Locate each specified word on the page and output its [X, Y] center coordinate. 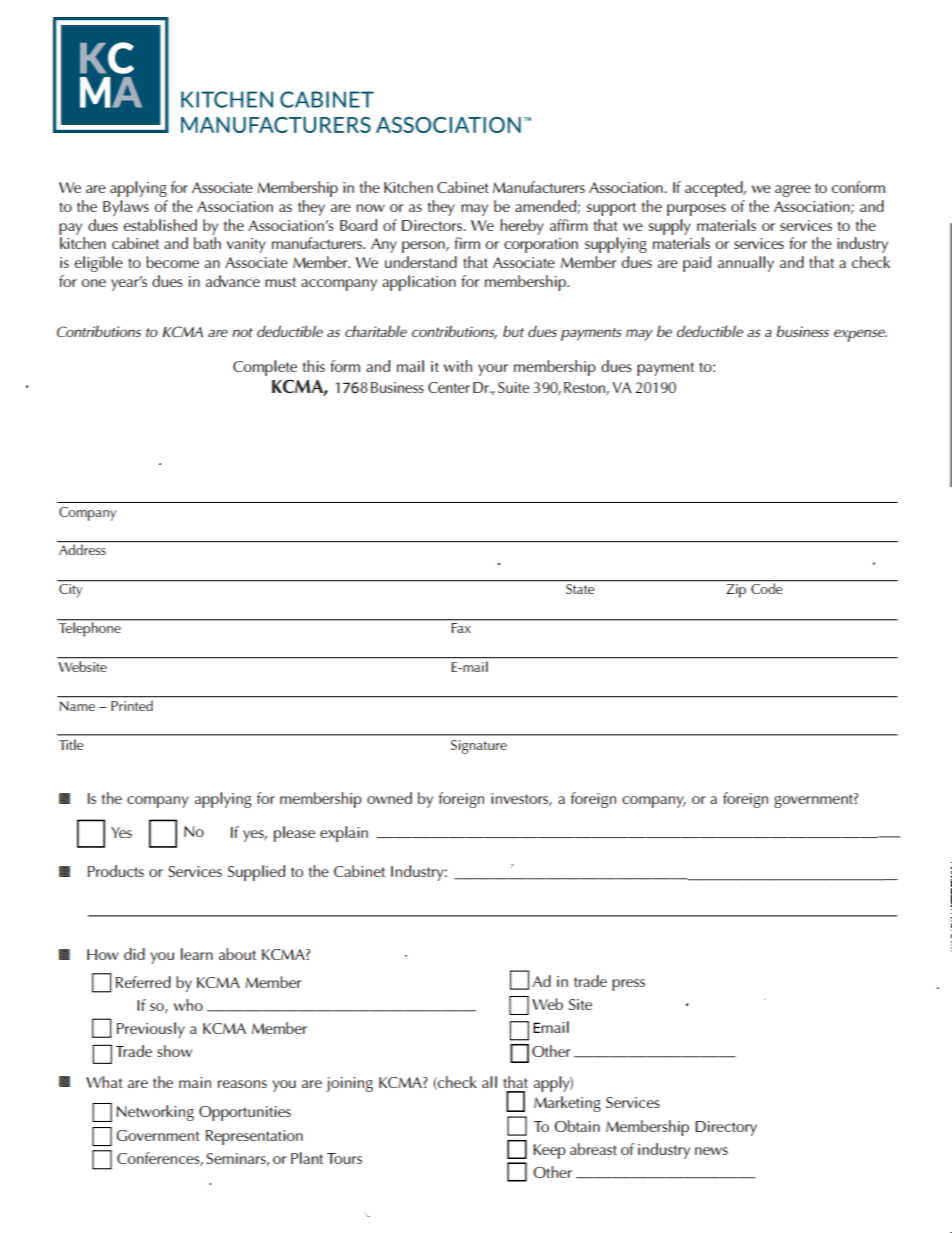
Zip [736, 591]
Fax [461, 628]
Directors [433, 225]
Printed [132, 706]
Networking [155, 1113]
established [160, 225]
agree [793, 191]
